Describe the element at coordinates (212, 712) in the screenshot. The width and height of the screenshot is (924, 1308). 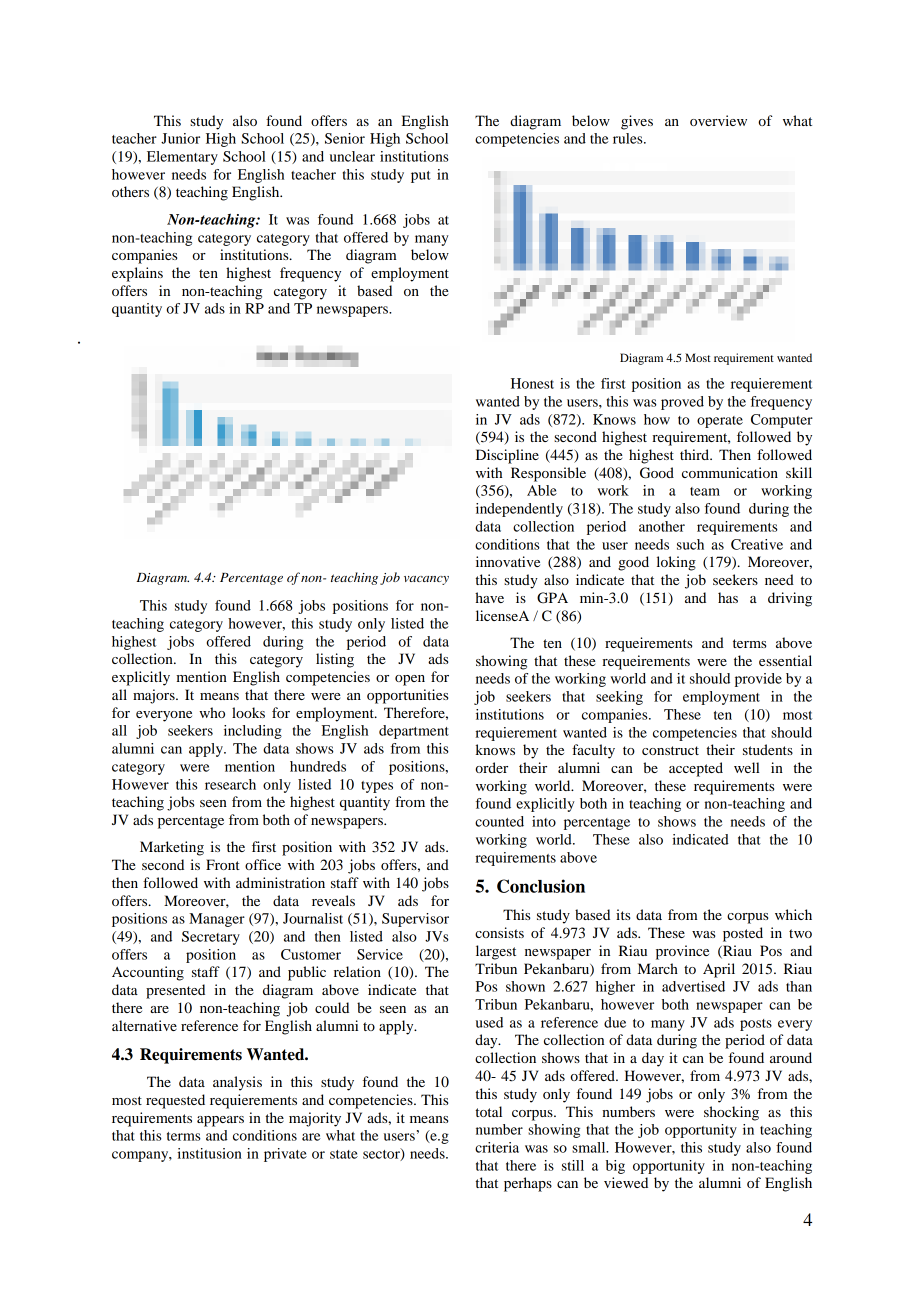
I see `who` at that location.
